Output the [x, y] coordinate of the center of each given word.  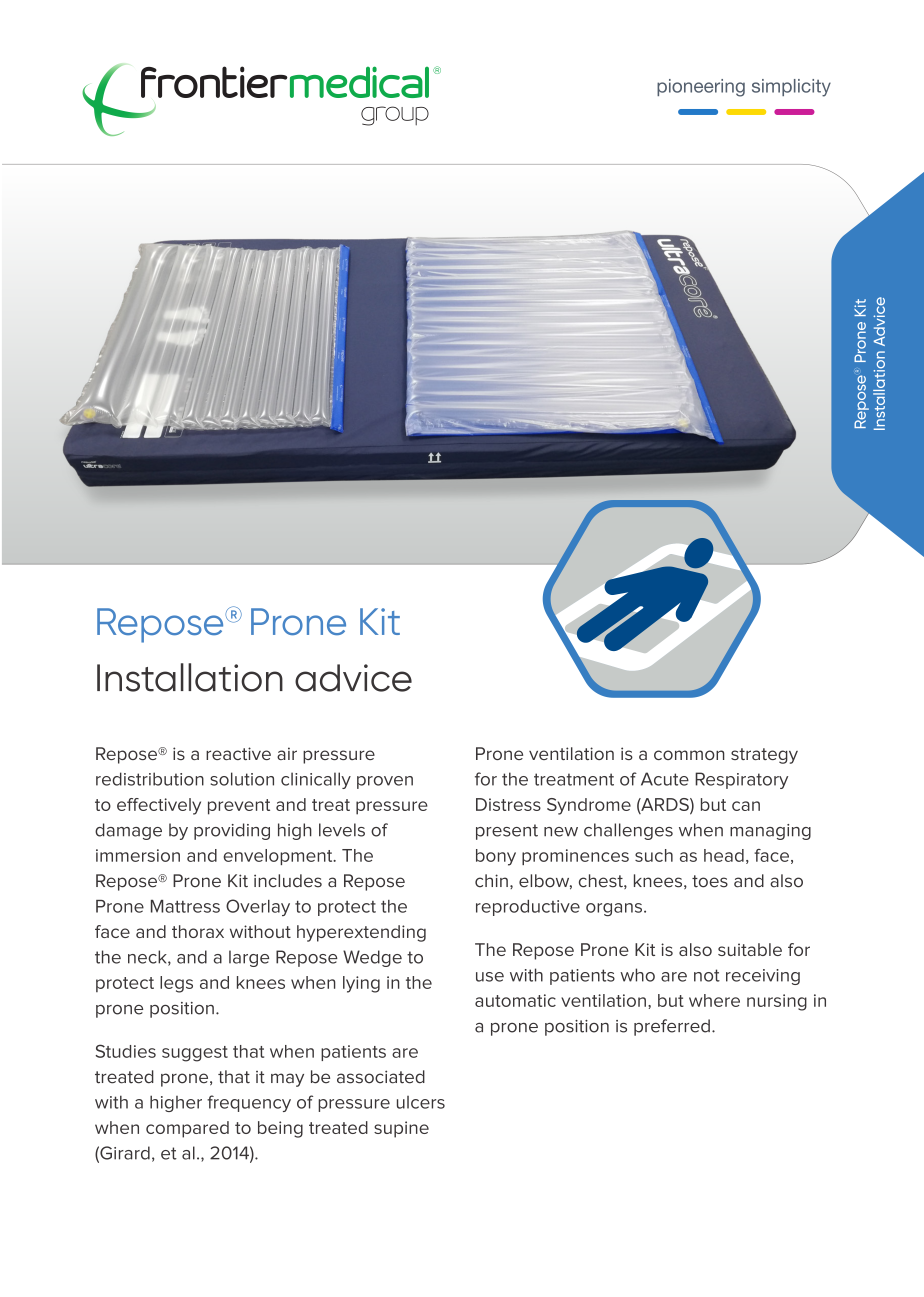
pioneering [701, 88]
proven [385, 782]
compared [187, 1129]
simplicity [791, 88]
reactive [238, 753]
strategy [764, 756]
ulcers [421, 1102]
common [689, 755]
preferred [672, 1027]
